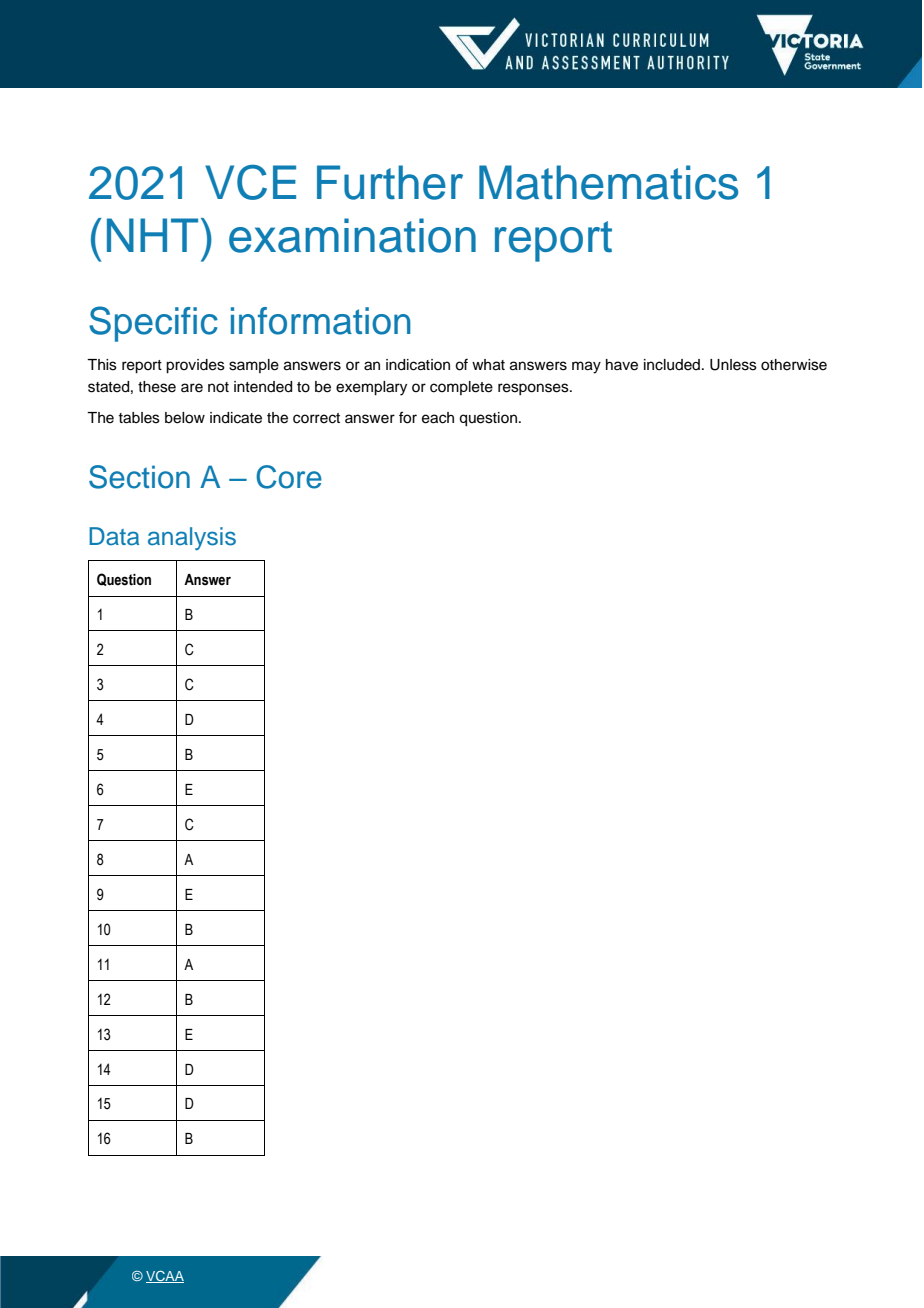 Image resolution: width=924 pixels, height=1308 pixels. What do you see at coordinates (438, 418) in the screenshot?
I see `each` at bounding box center [438, 418].
